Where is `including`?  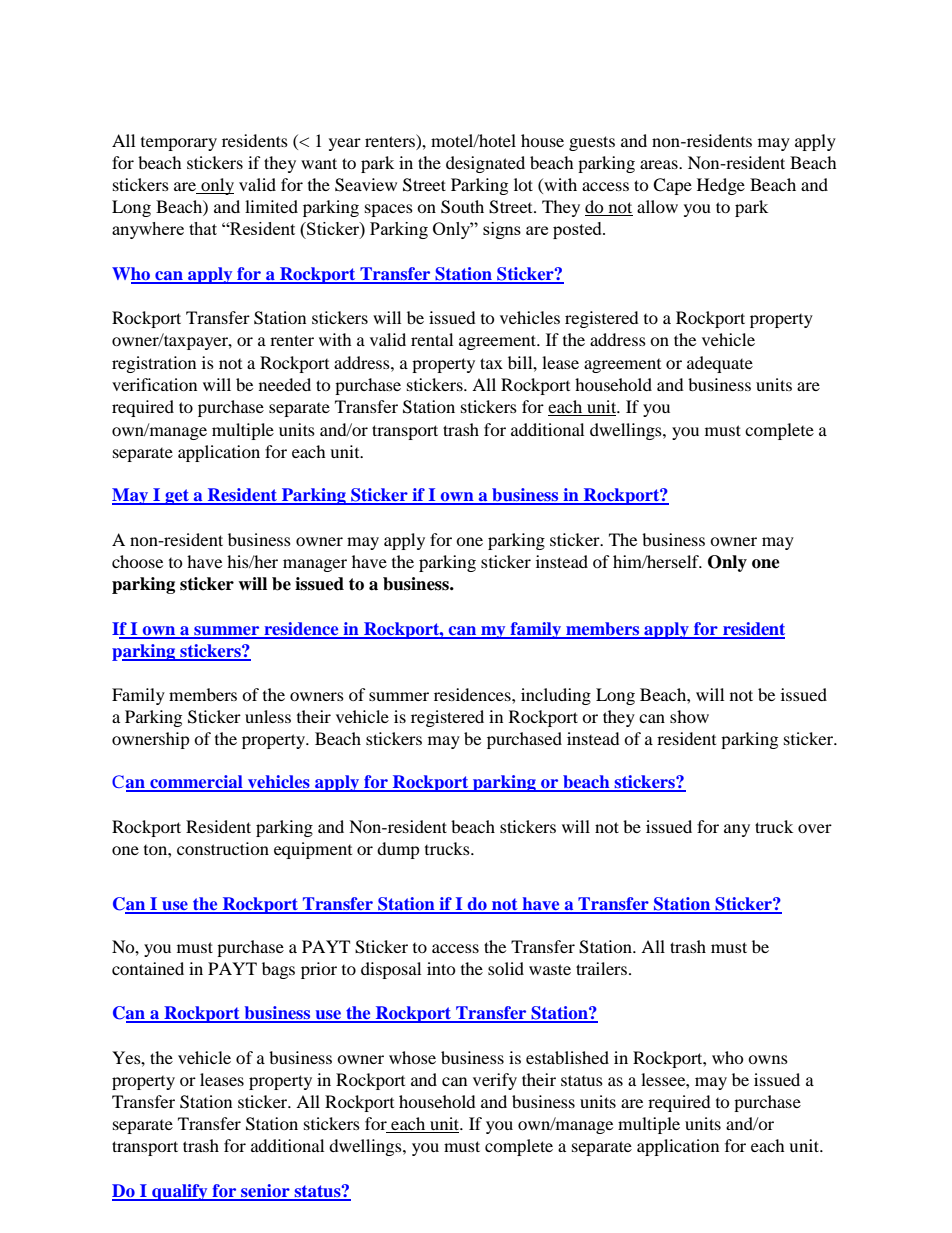 including is located at coordinates (556, 696).
